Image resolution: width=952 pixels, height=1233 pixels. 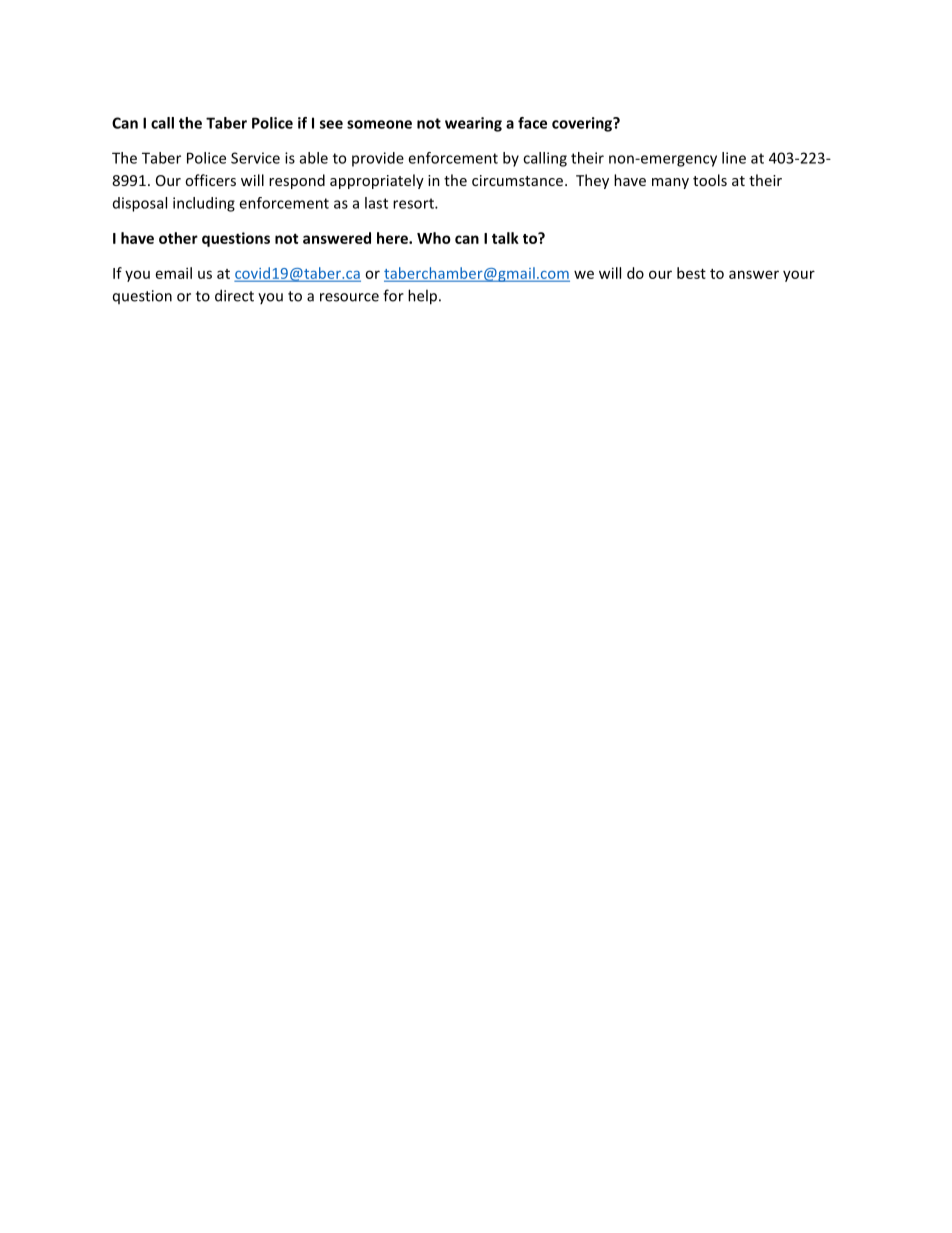 I want to click on including, so click(x=204, y=204).
